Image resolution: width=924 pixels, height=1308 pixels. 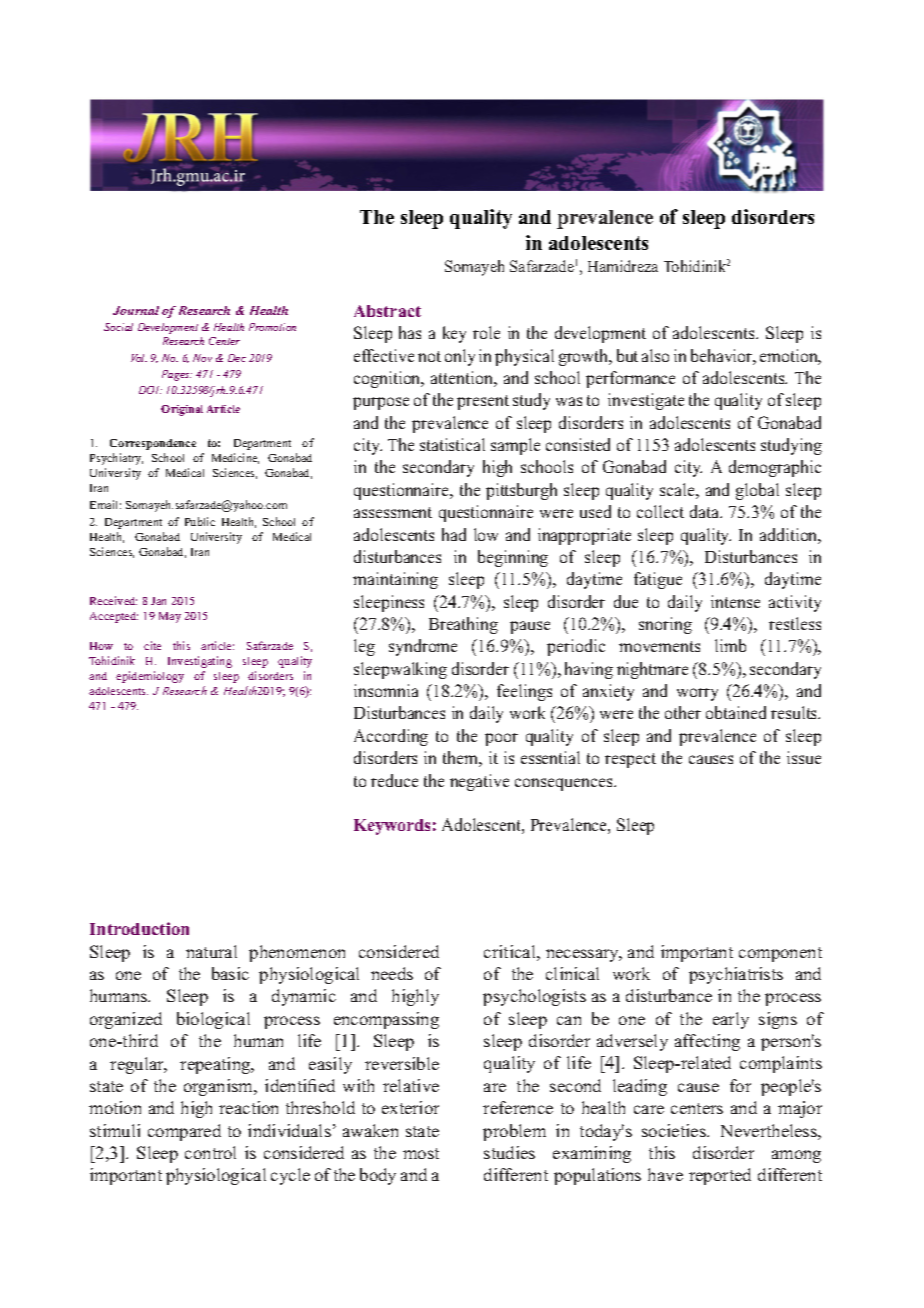 I want to click on also, so click(x=655, y=355).
